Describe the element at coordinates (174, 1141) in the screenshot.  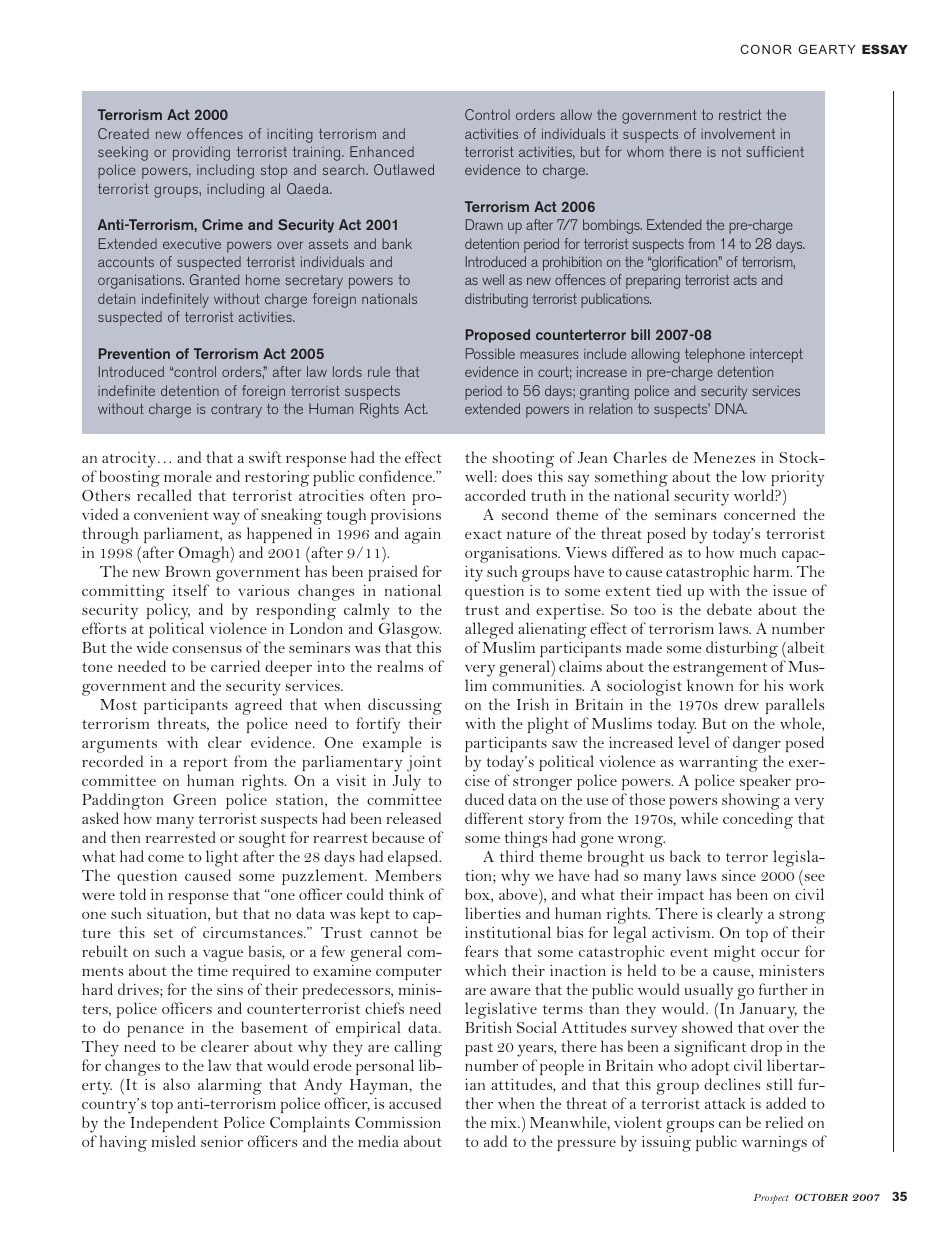
I see `misled` at that location.
